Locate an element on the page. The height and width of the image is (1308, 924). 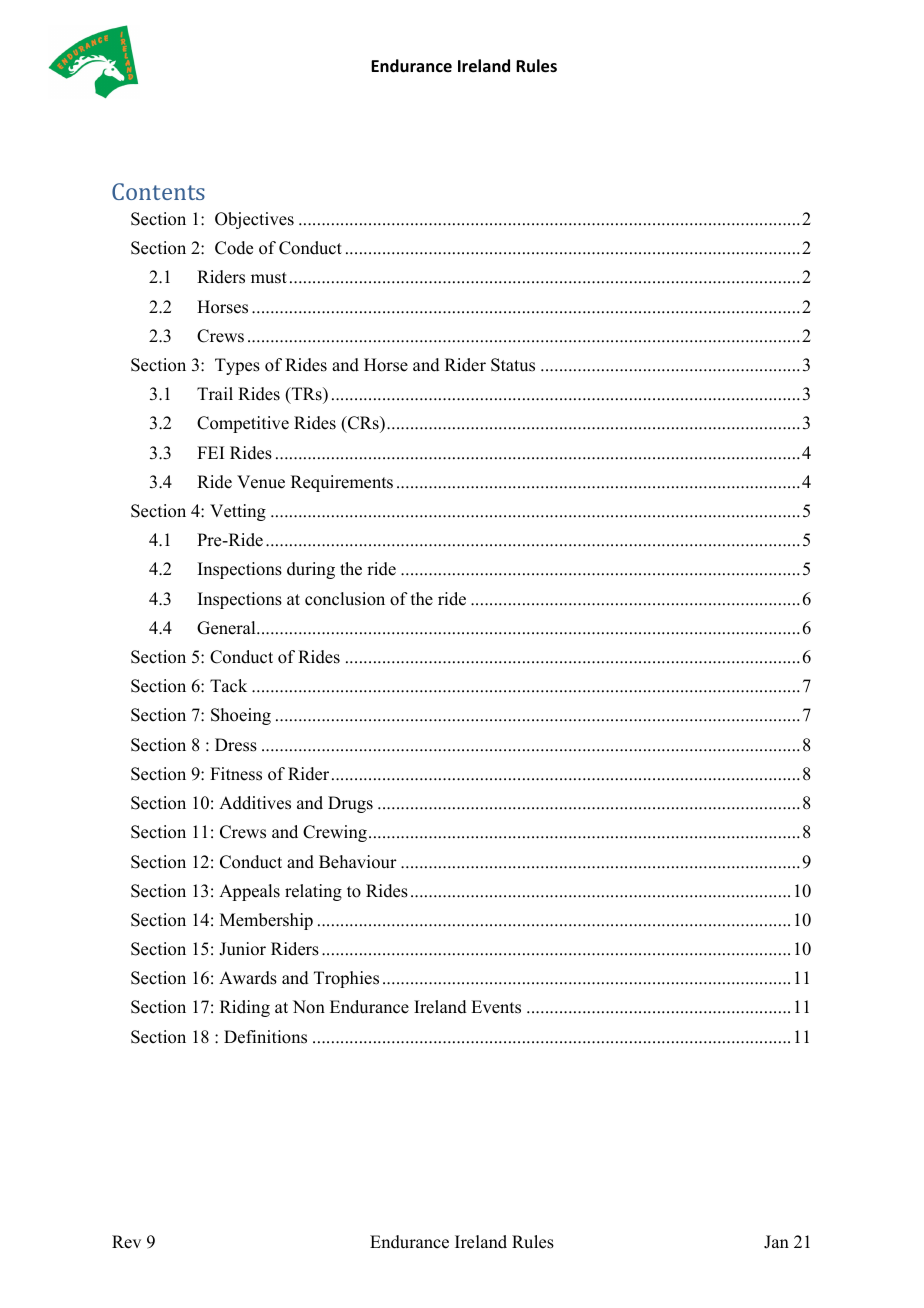
Awards is located at coordinates (248, 978).
